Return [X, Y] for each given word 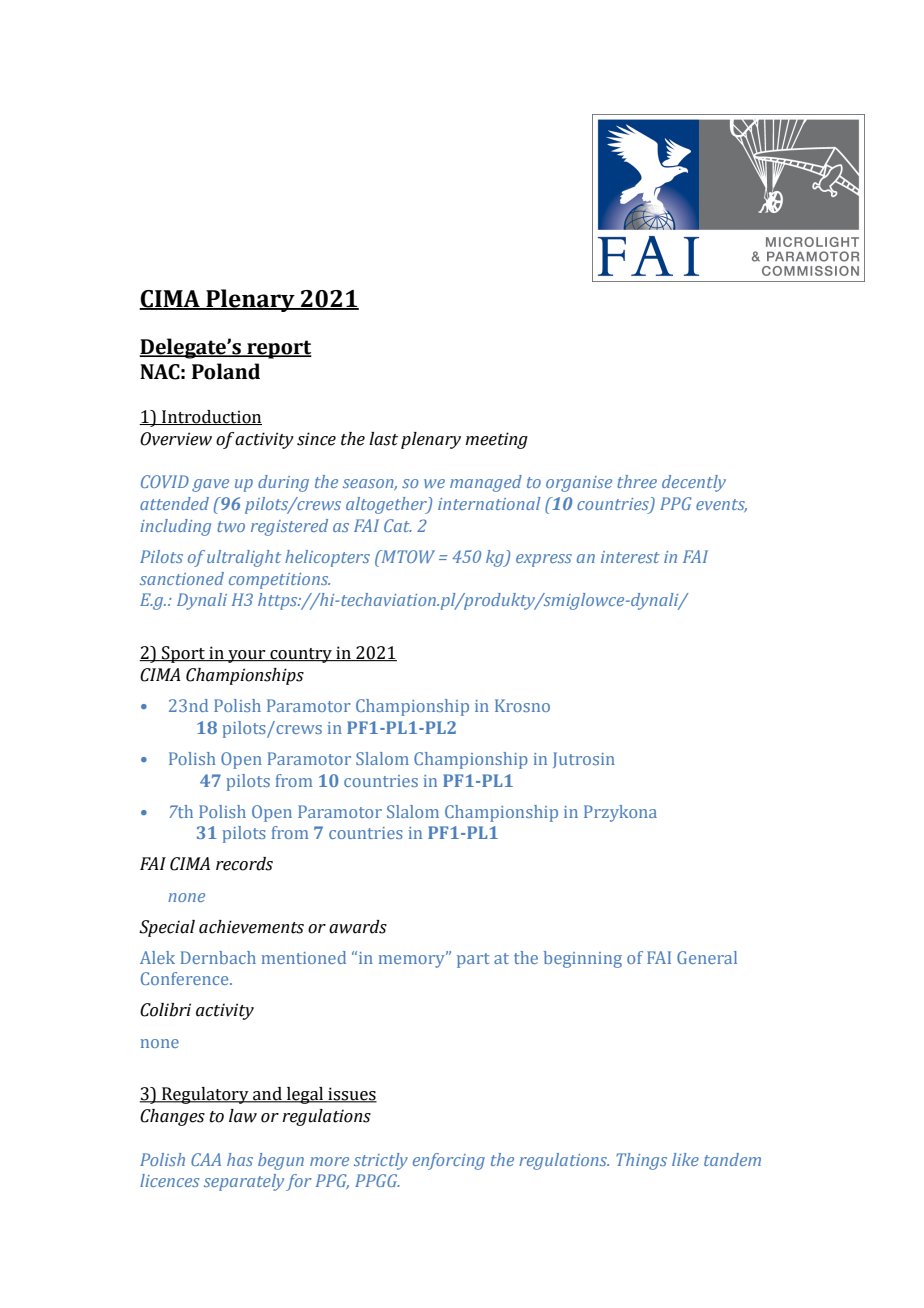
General [707, 957]
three [637, 481]
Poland [226, 371]
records [244, 864]
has [240, 1159]
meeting [496, 440]
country [301, 655]
